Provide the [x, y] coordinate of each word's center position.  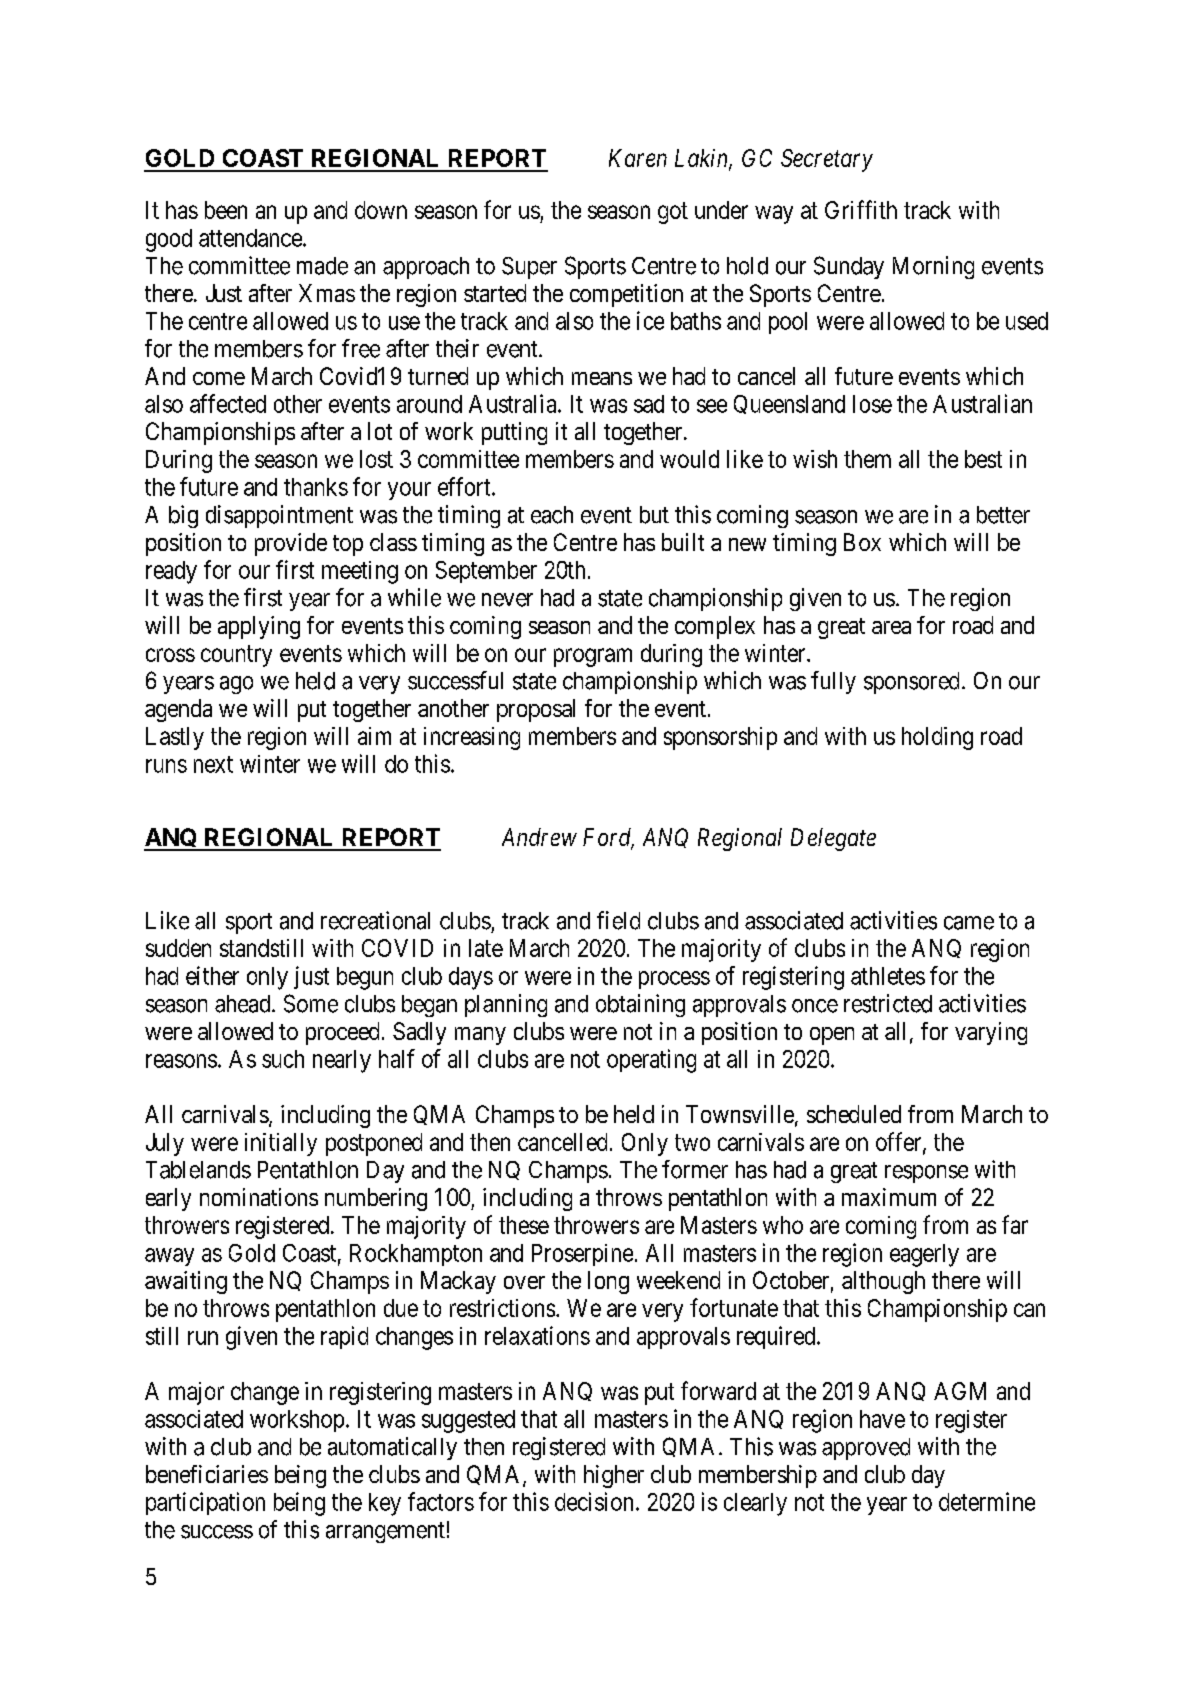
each [552, 515]
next [213, 764]
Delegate [833, 839]
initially [281, 1144]
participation [205, 1503]
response [926, 1174]
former [695, 1169]
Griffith [861, 209]
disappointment [279, 516]
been [226, 210]
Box [862, 542]
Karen [638, 158]
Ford [608, 838]
